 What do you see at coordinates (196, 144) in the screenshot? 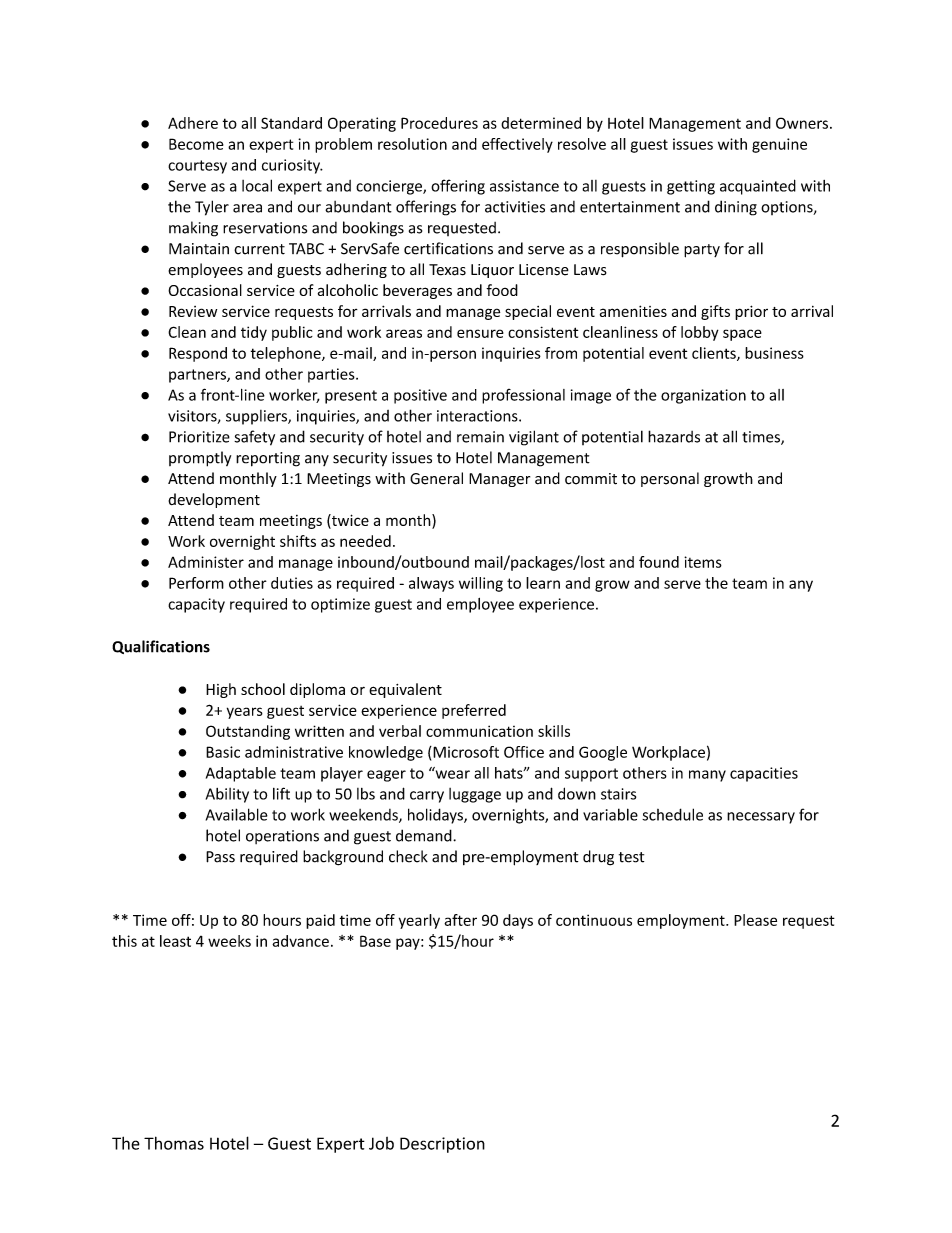
I see `Become` at bounding box center [196, 144].
